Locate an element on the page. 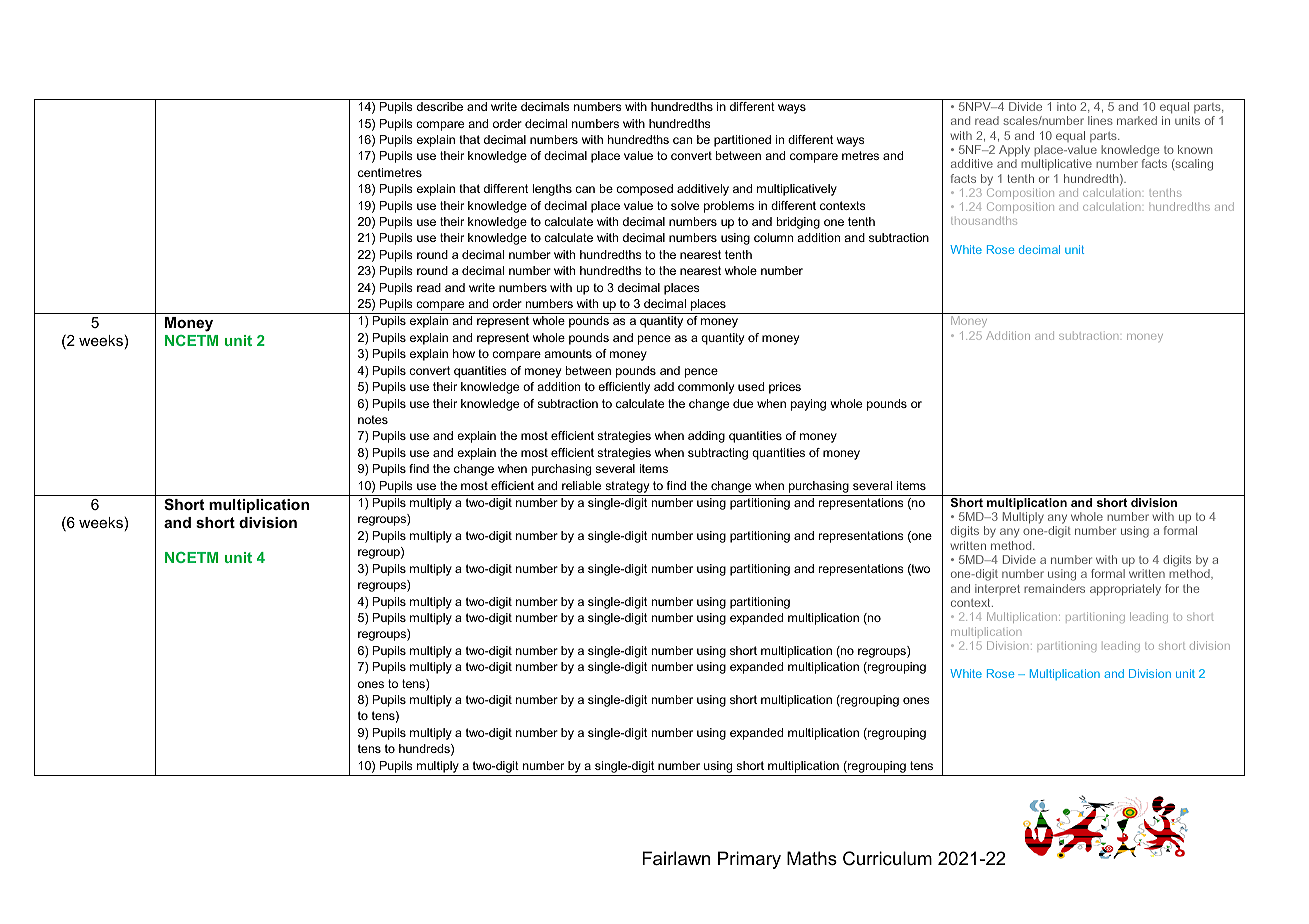 The height and width of the document is (924, 1309). reliable is located at coordinates (581, 485).
